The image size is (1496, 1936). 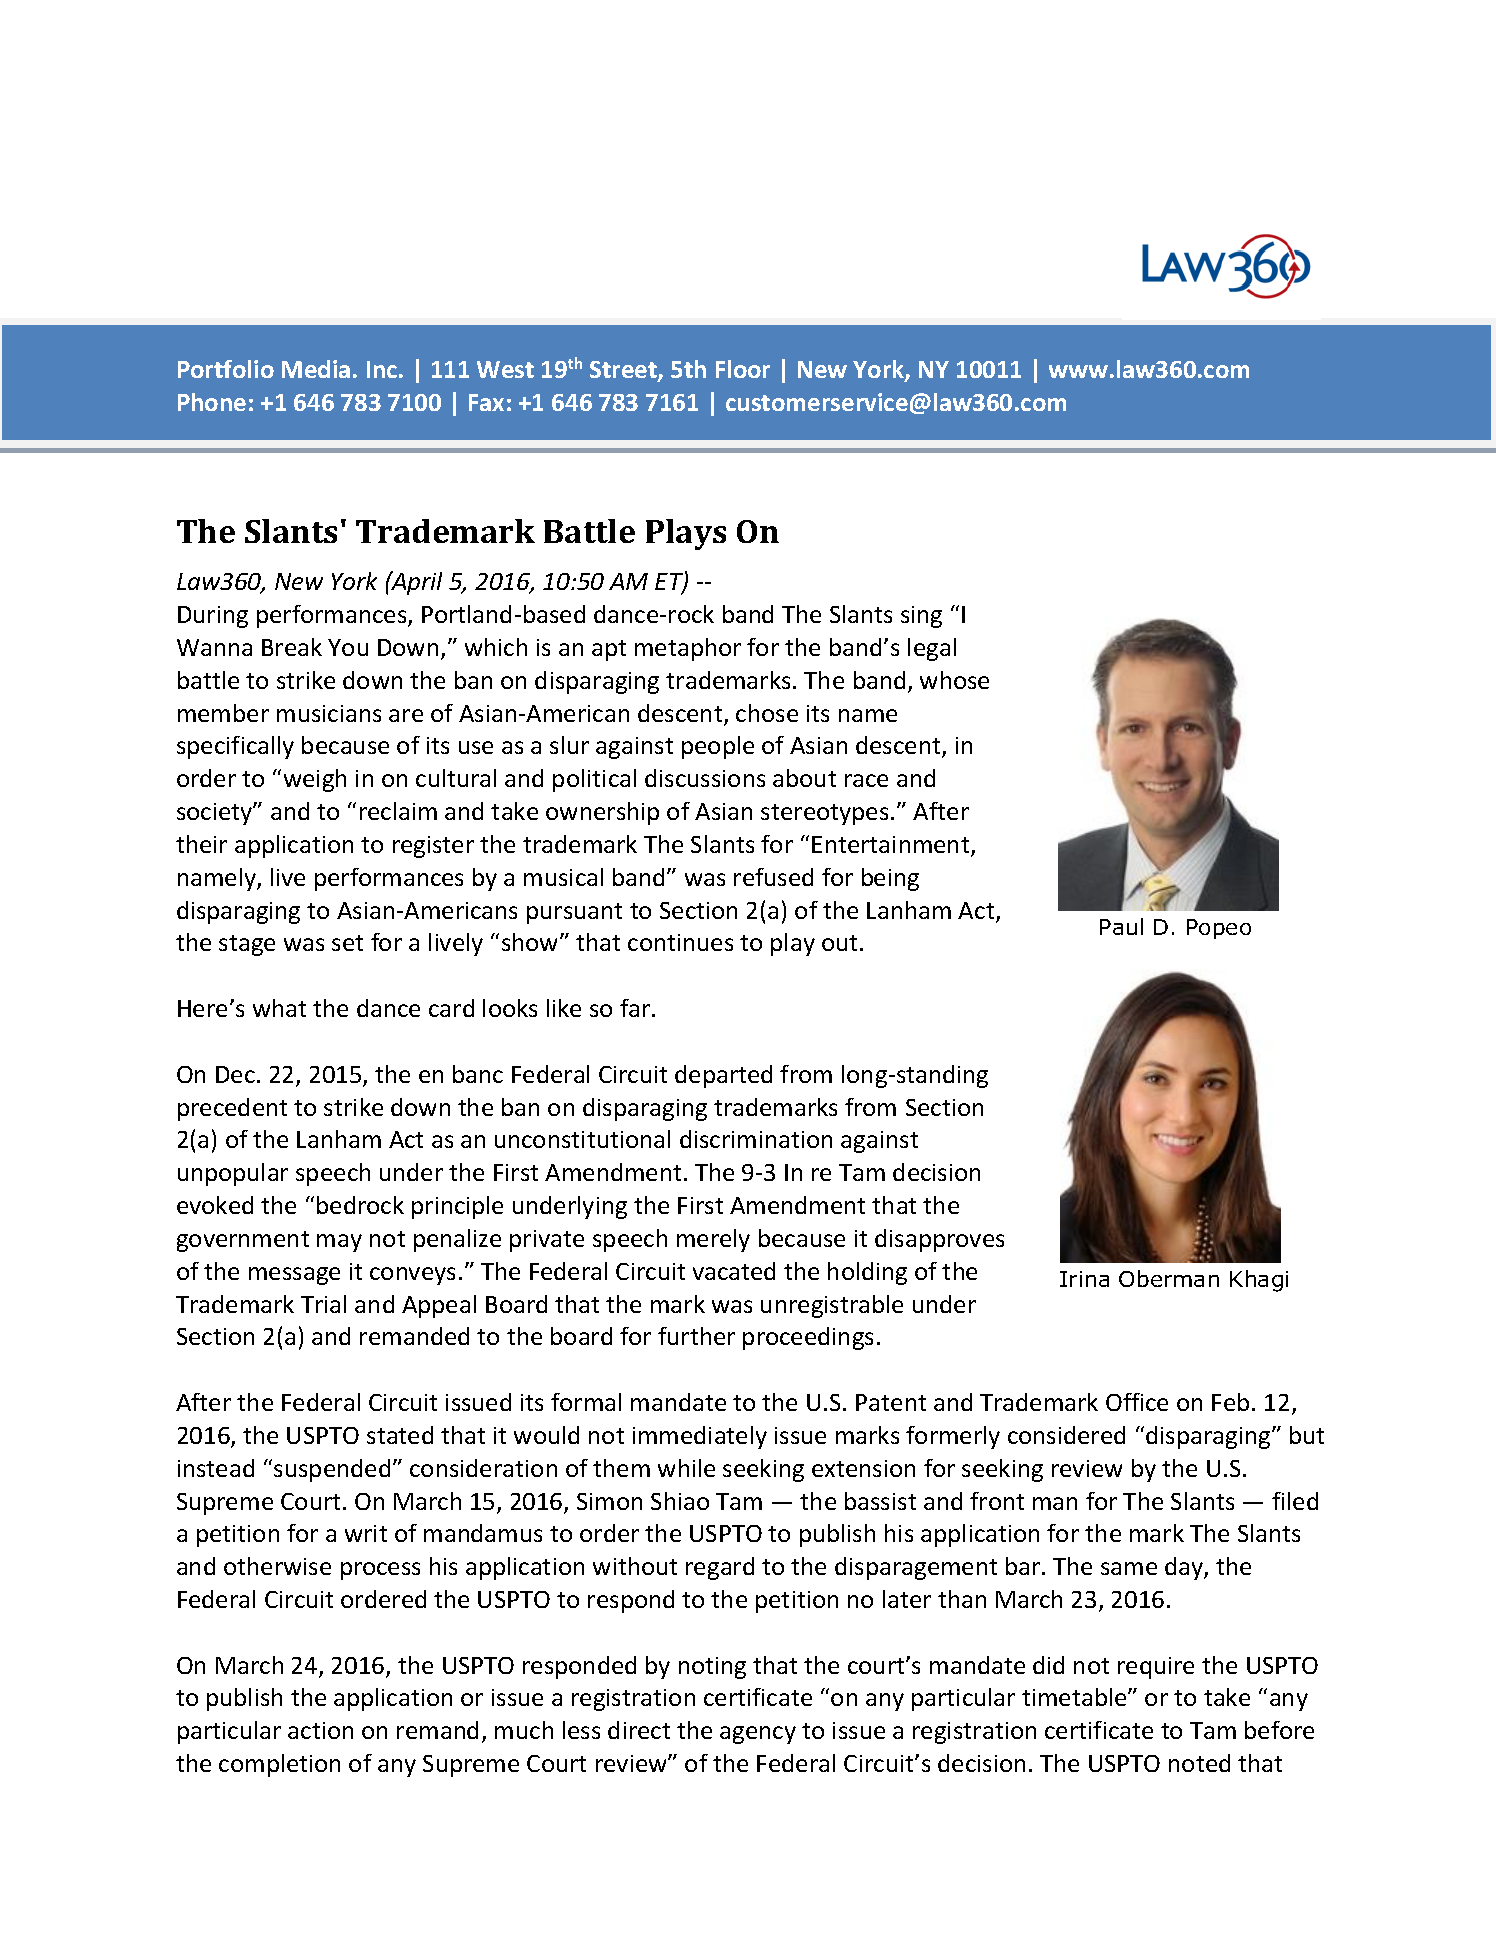 What do you see at coordinates (758, 1735) in the page?
I see `agency` at bounding box center [758, 1735].
